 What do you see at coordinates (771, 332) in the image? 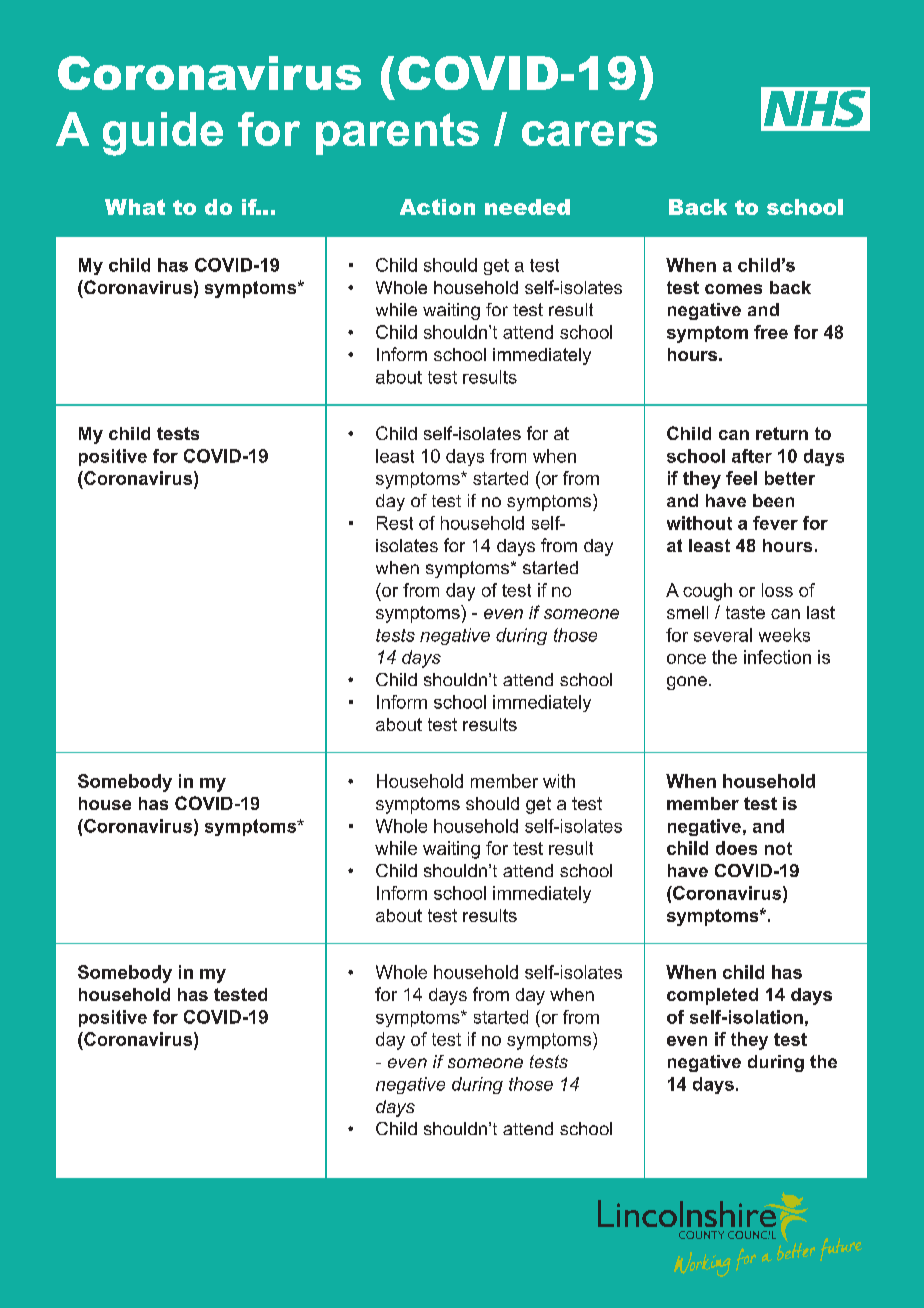
I see `free` at bounding box center [771, 332].
